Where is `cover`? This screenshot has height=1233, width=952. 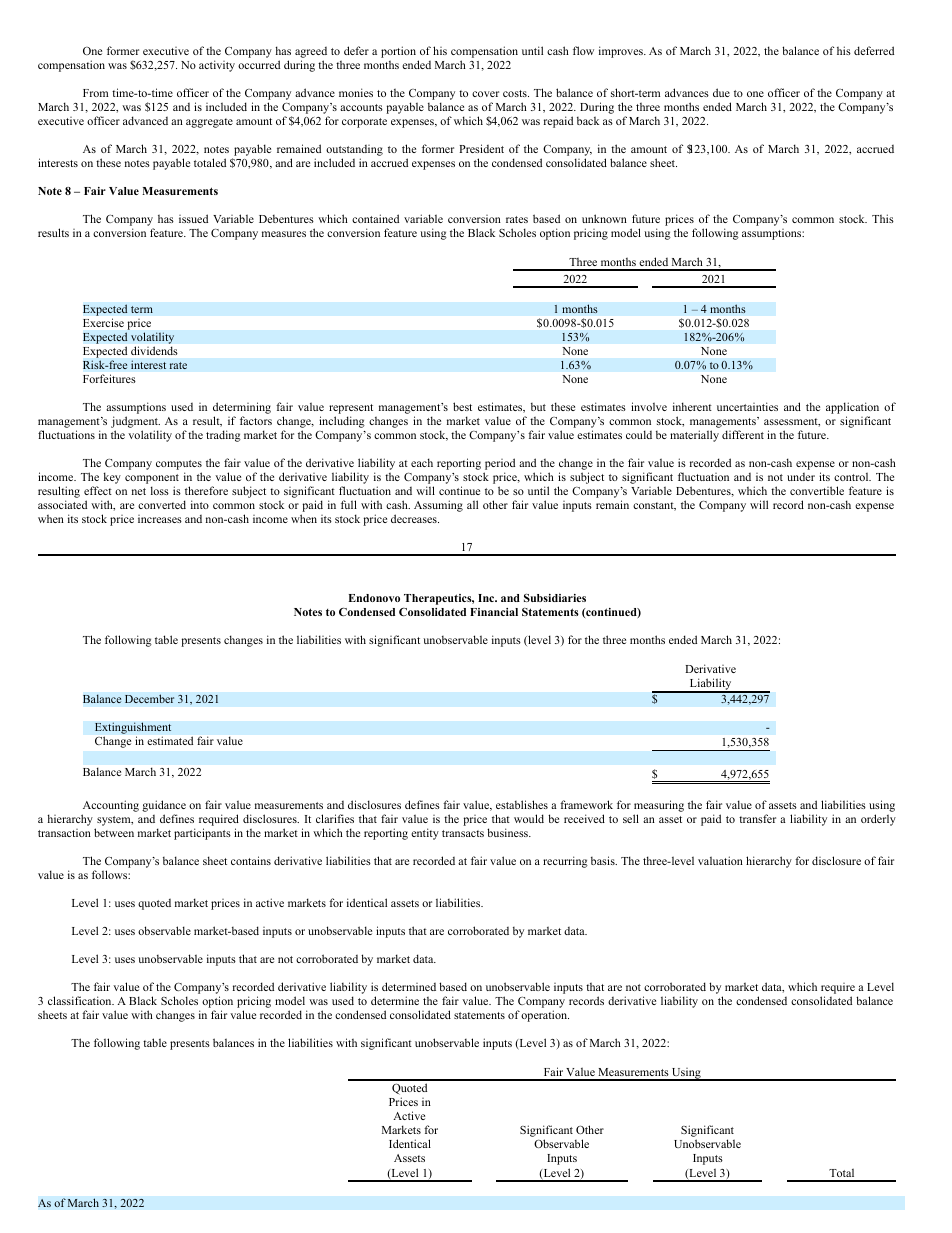
cover is located at coordinates (485, 94).
